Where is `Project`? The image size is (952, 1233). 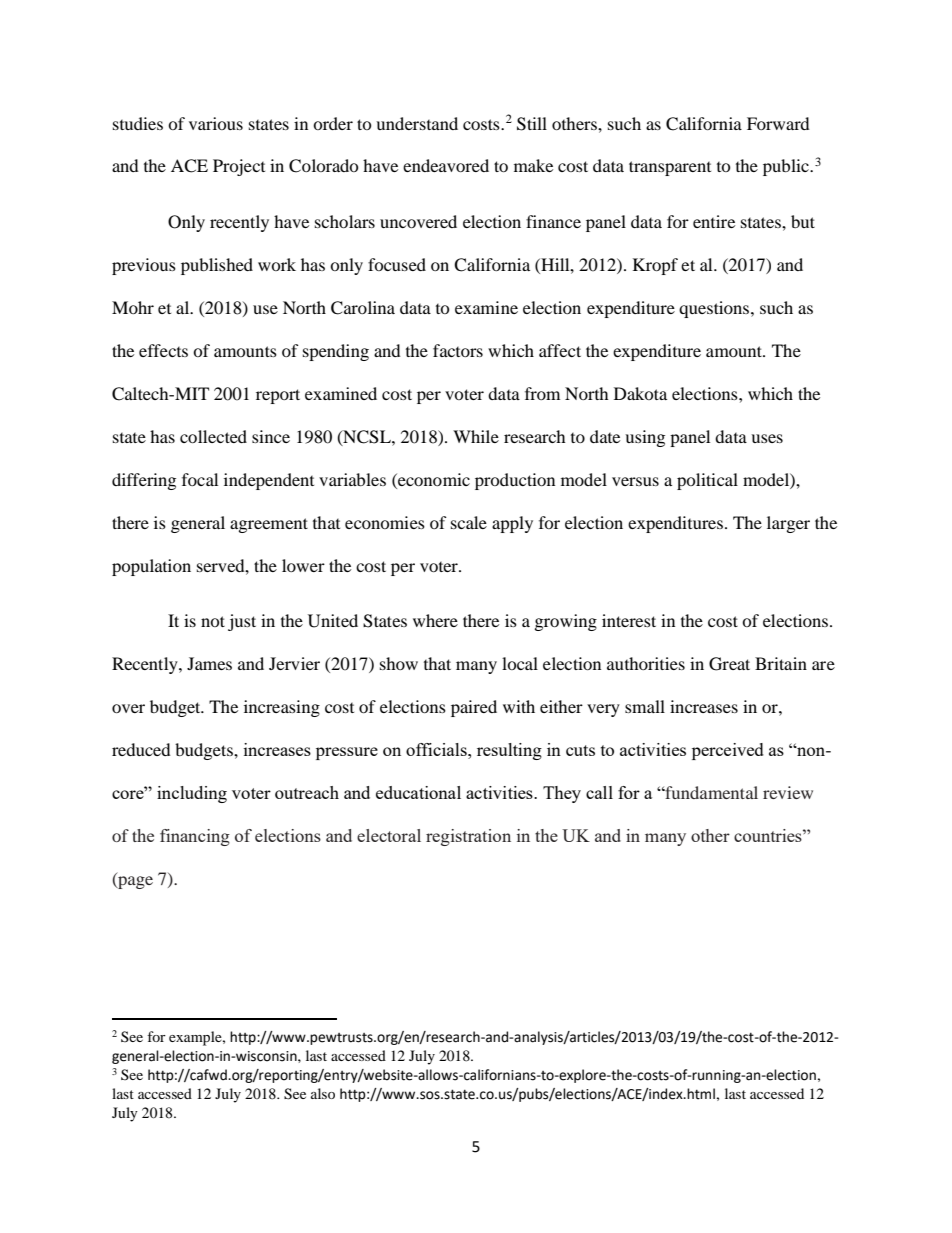
Project is located at coordinates (239, 167).
